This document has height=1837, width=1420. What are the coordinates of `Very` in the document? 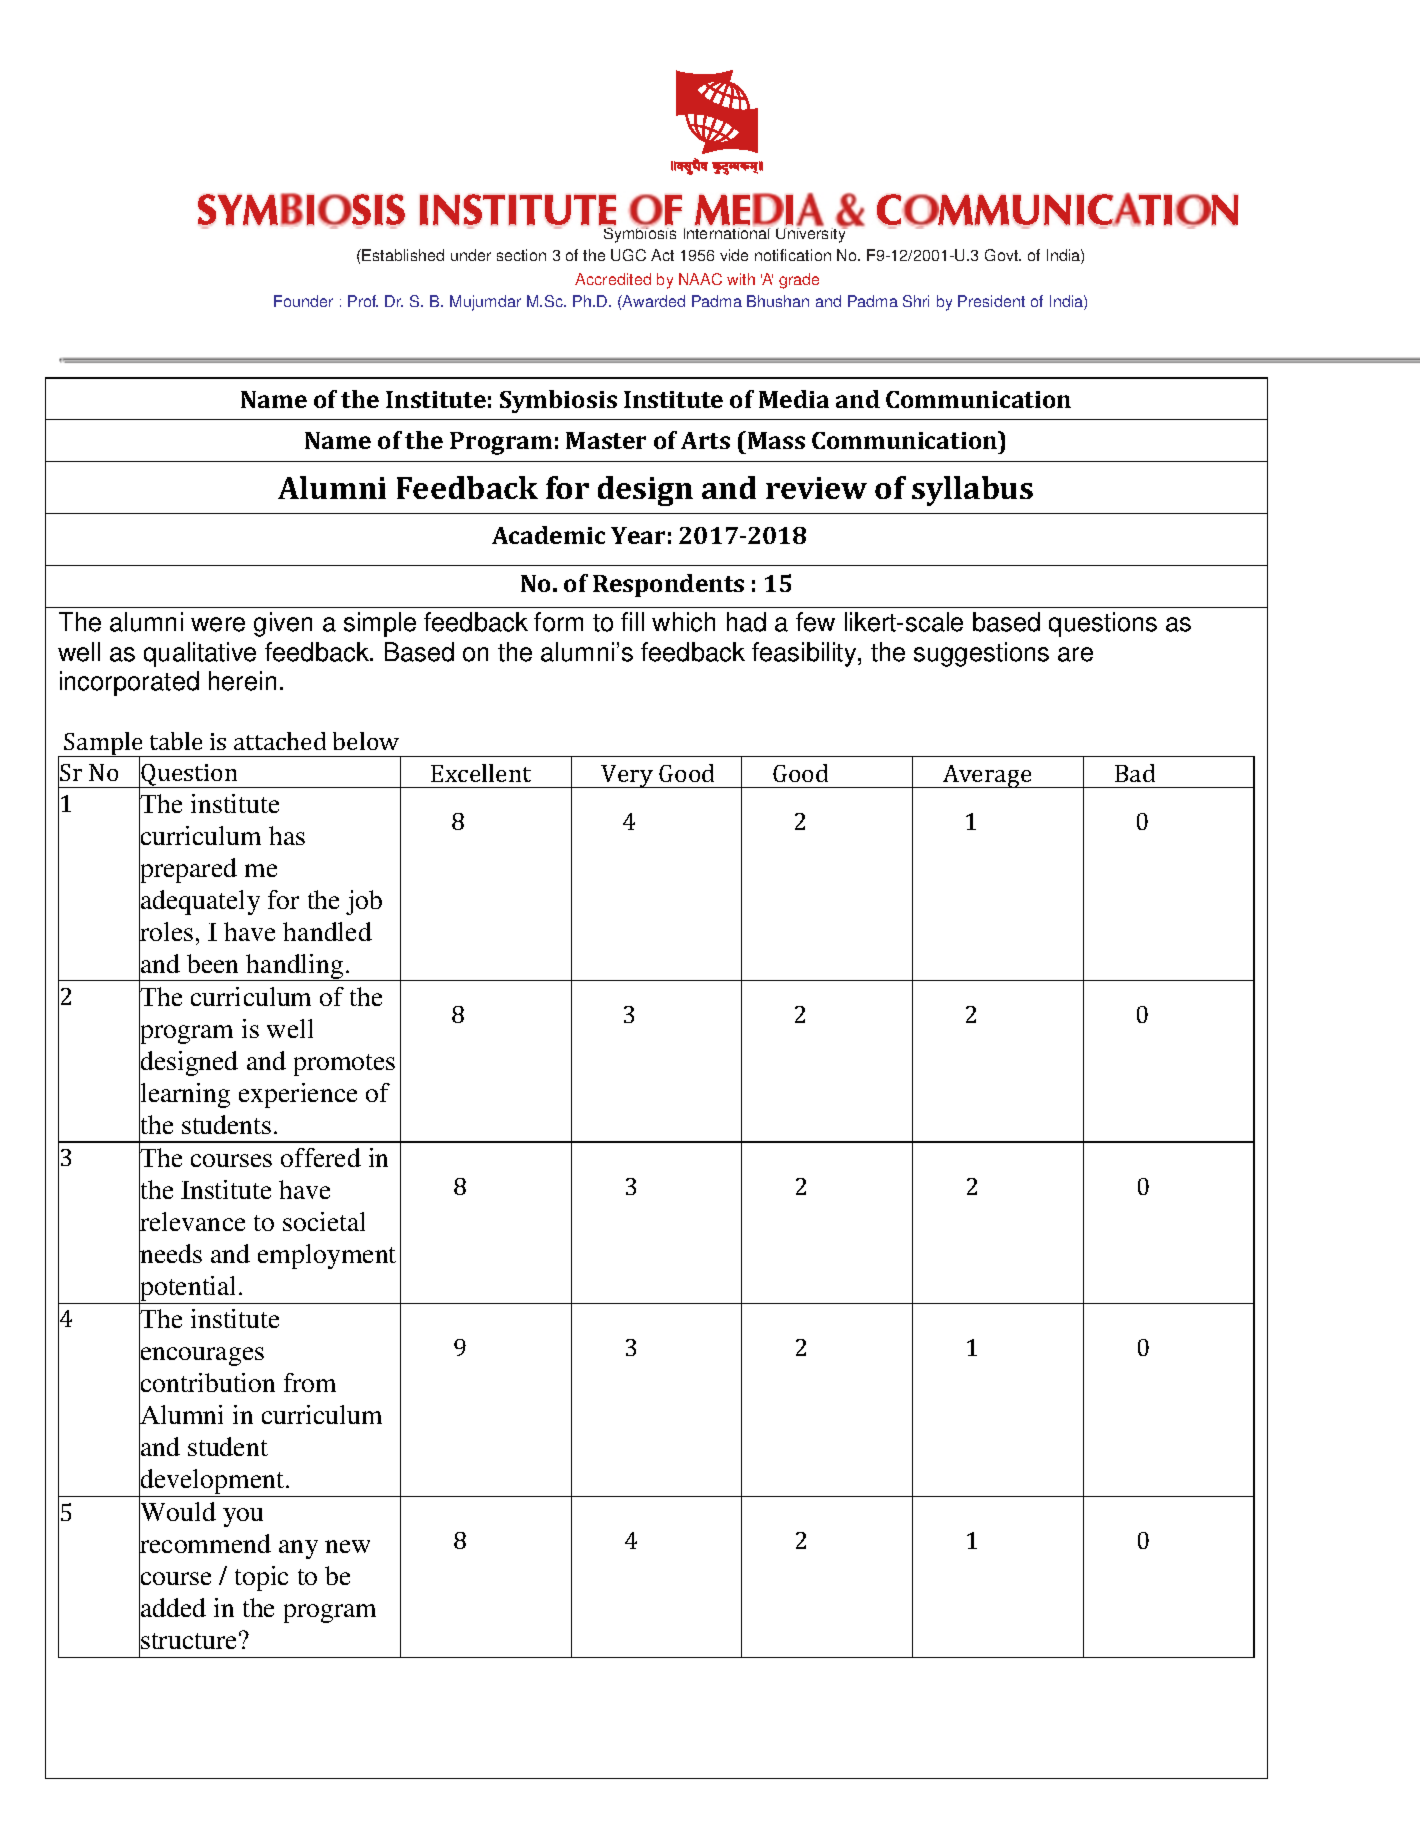 It's located at (628, 776).
